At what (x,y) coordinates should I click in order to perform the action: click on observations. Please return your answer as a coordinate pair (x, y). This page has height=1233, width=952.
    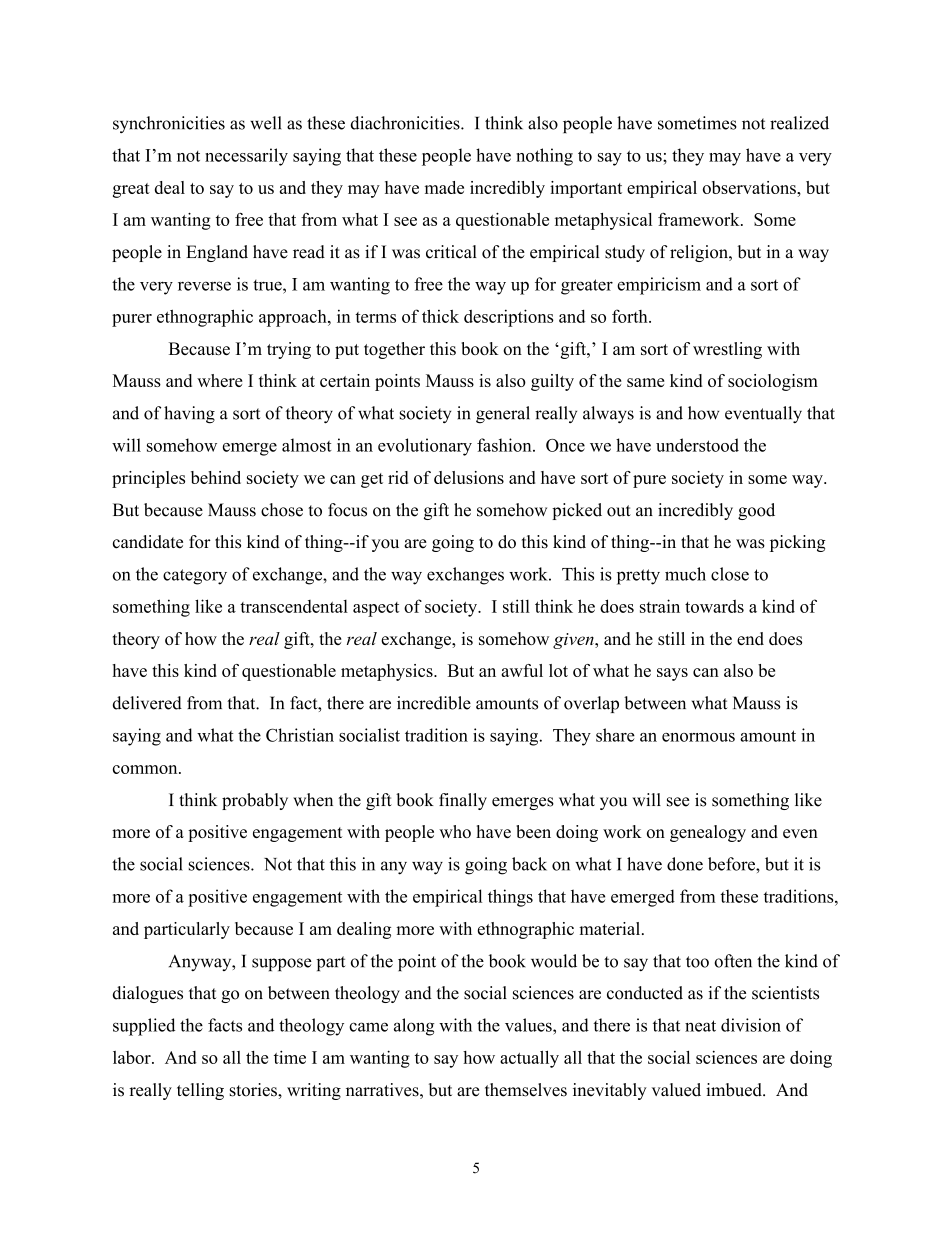
    Looking at the image, I should click on (750, 187).
